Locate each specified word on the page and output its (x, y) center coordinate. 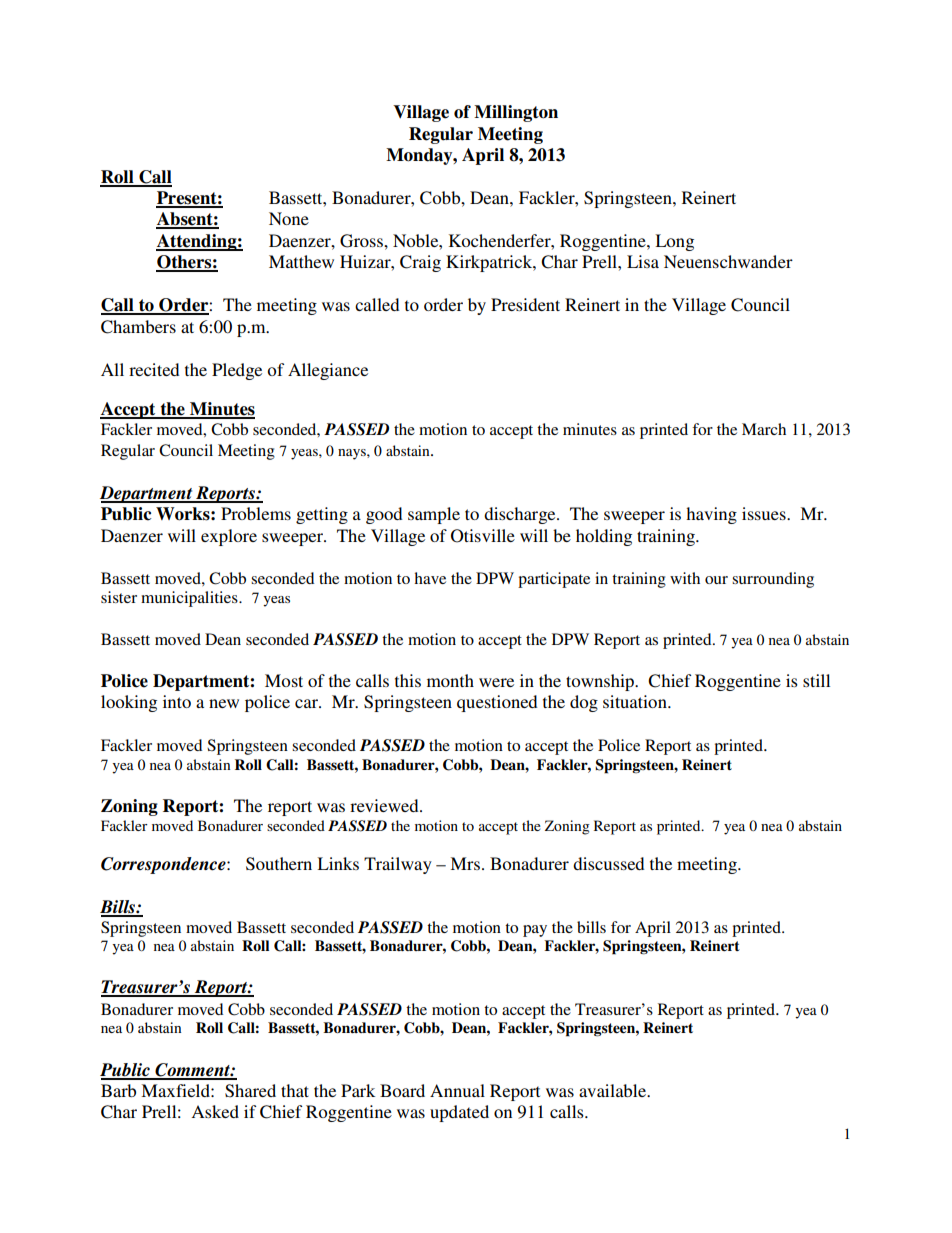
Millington (516, 113)
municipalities (190, 599)
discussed (608, 863)
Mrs (466, 863)
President (525, 304)
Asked (215, 1111)
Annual (457, 1090)
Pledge (237, 371)
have (430, 578)
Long (674, 242)
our (716, 580)
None (289, 218)
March (764, 429)
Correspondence (164, 865)
